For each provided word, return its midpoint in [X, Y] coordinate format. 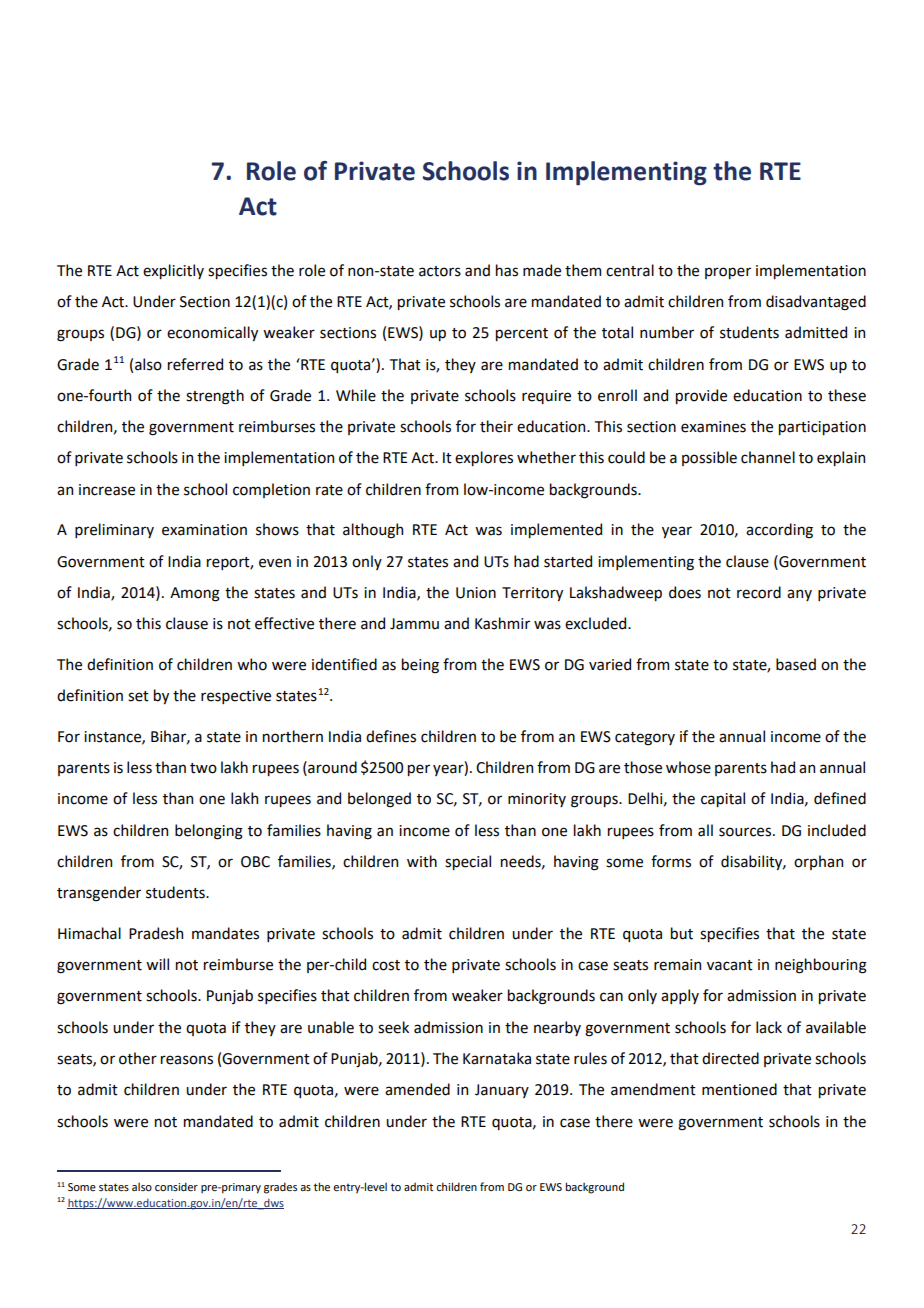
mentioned [739, 1089]
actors [440, 271]
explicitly [173, 271]
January [502, 1091]
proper [728, 273]
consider [176, 1186]
